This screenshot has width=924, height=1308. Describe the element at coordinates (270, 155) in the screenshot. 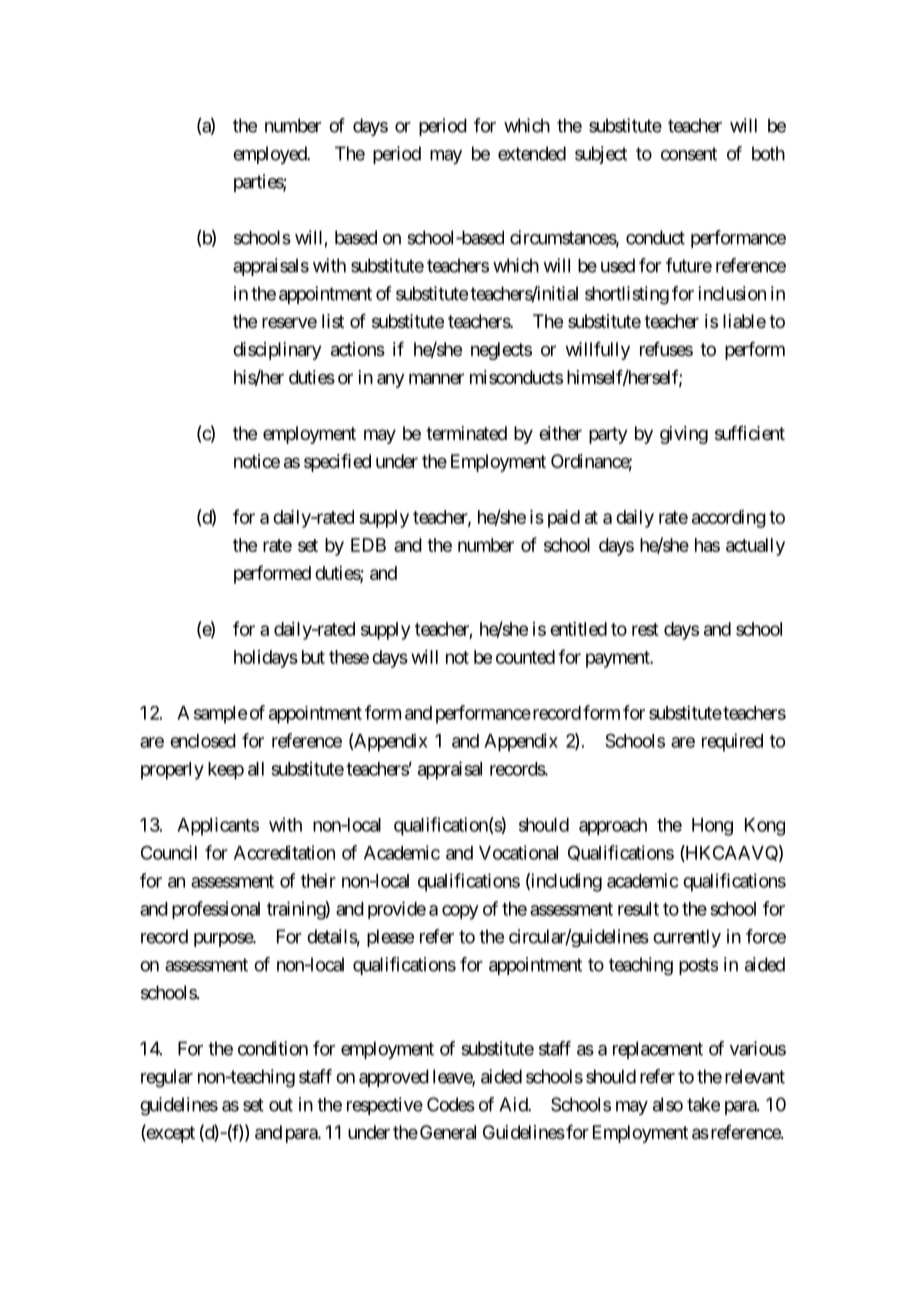

I see `employed` at that location.
